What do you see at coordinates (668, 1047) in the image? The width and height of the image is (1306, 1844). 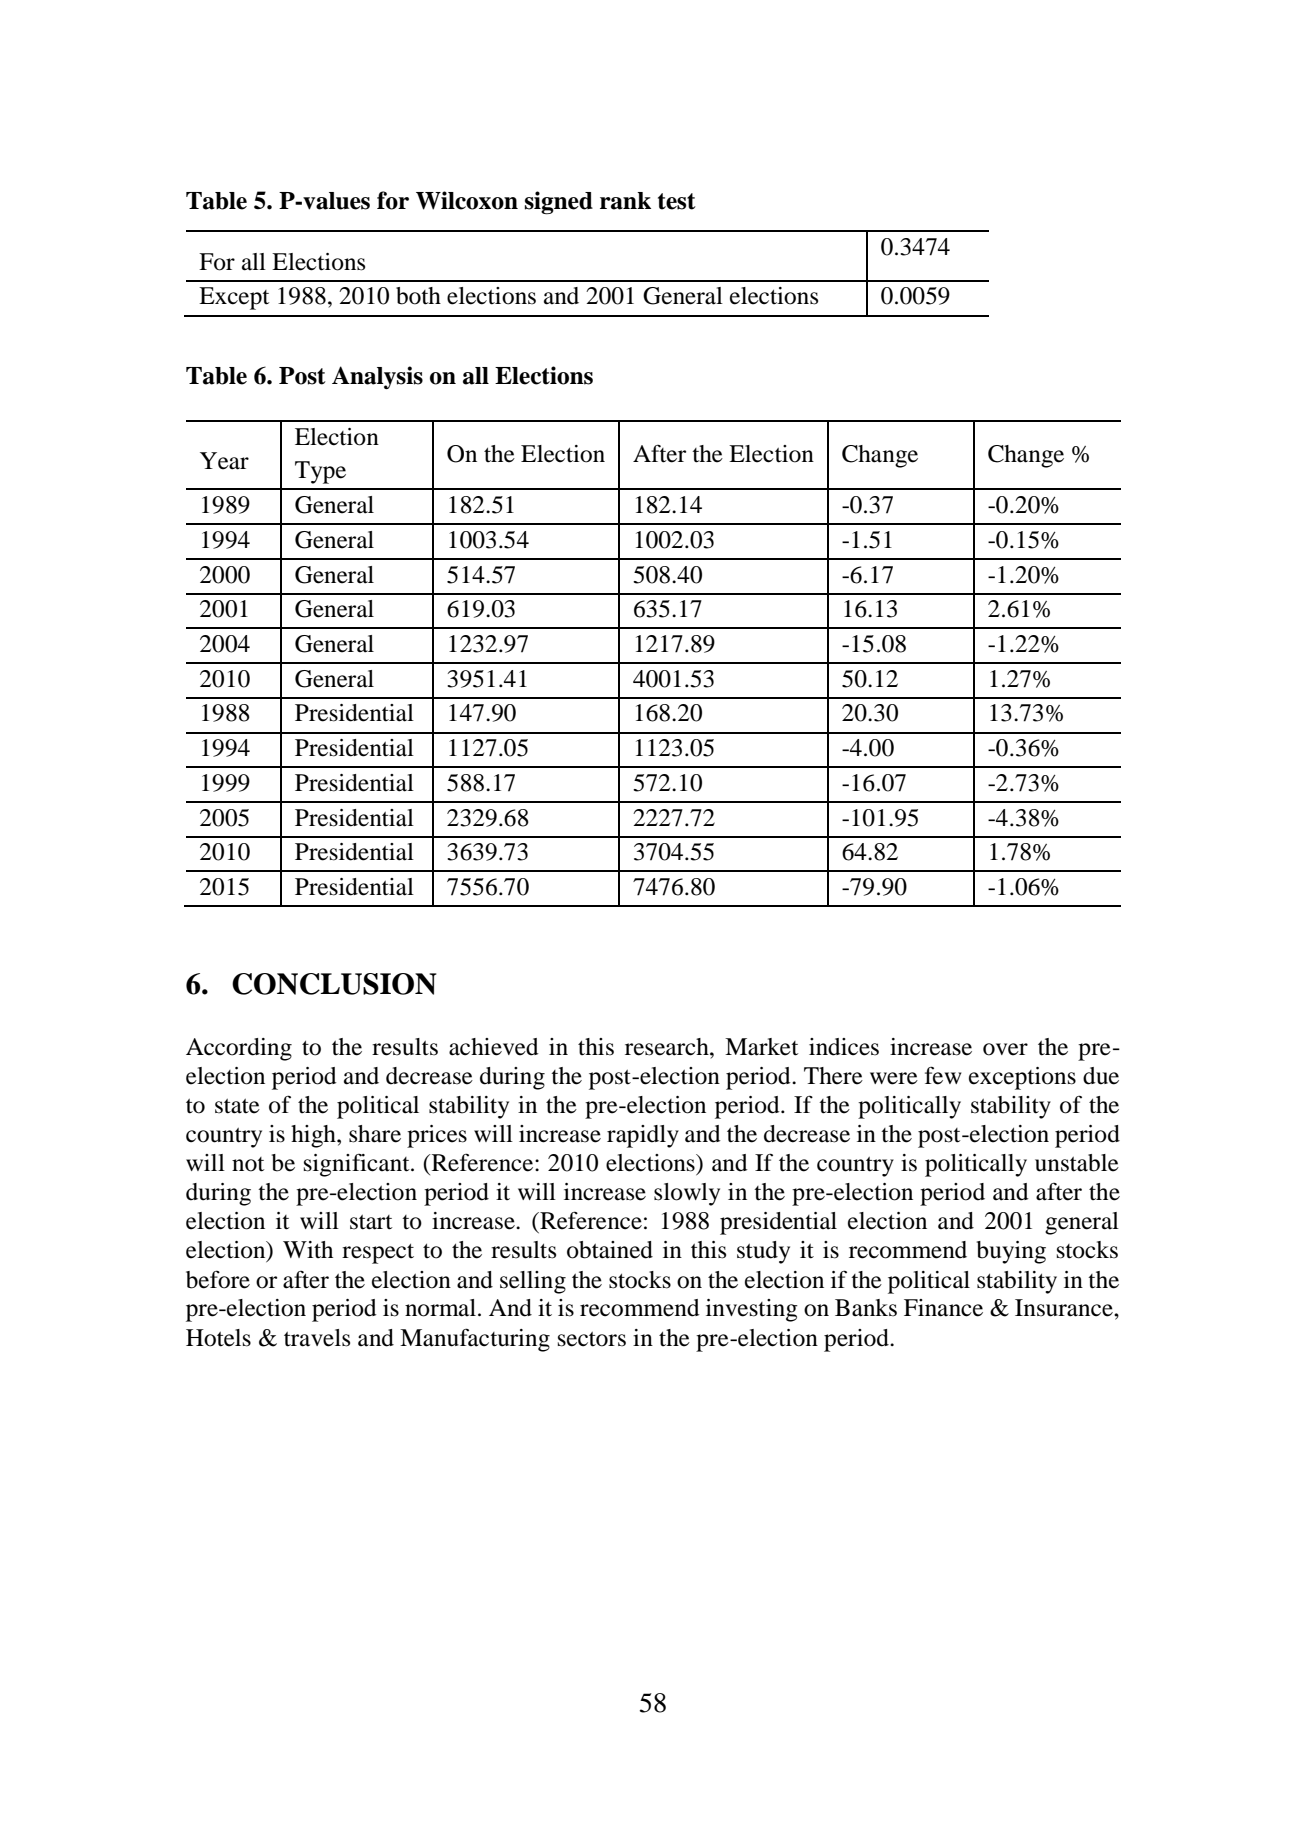 I see `research` at bounding box center [668, 1047].
